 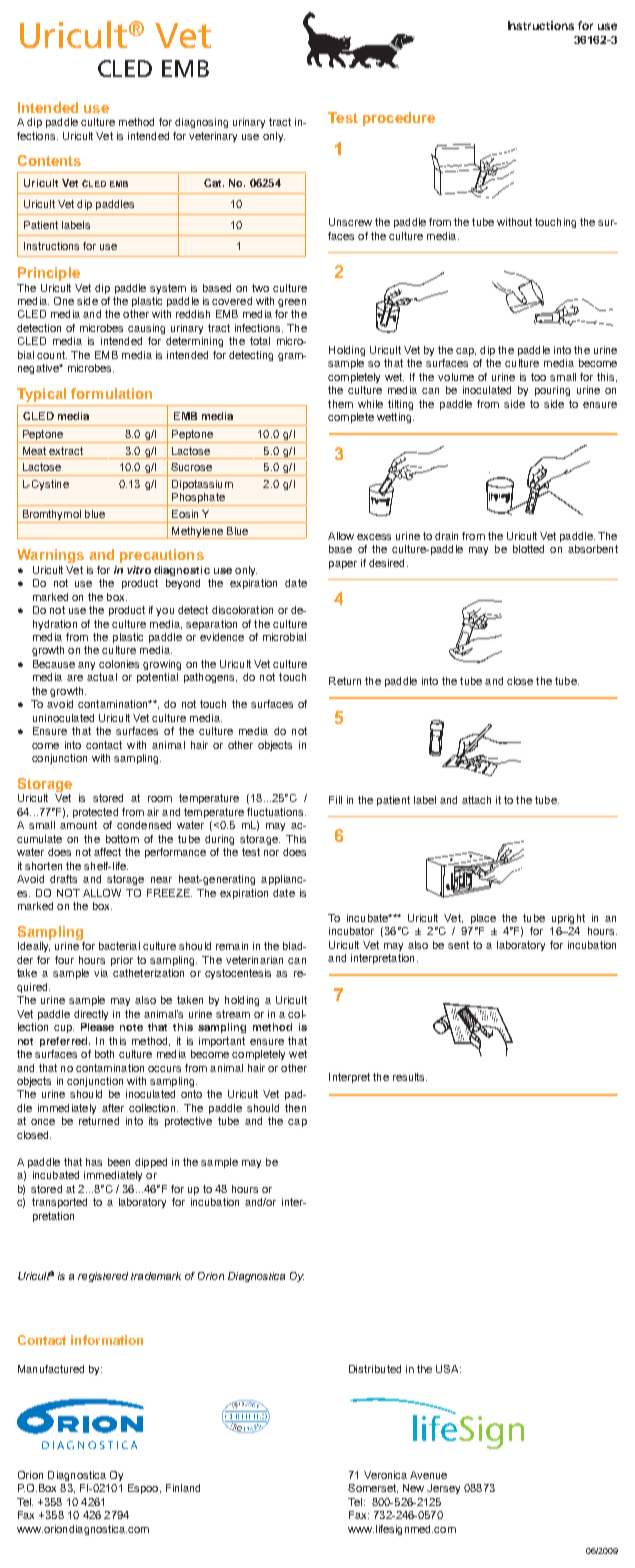 What do you see at coordinates (399, 119) in the document?
I see `procedure` at bounding box center [399, 119].
